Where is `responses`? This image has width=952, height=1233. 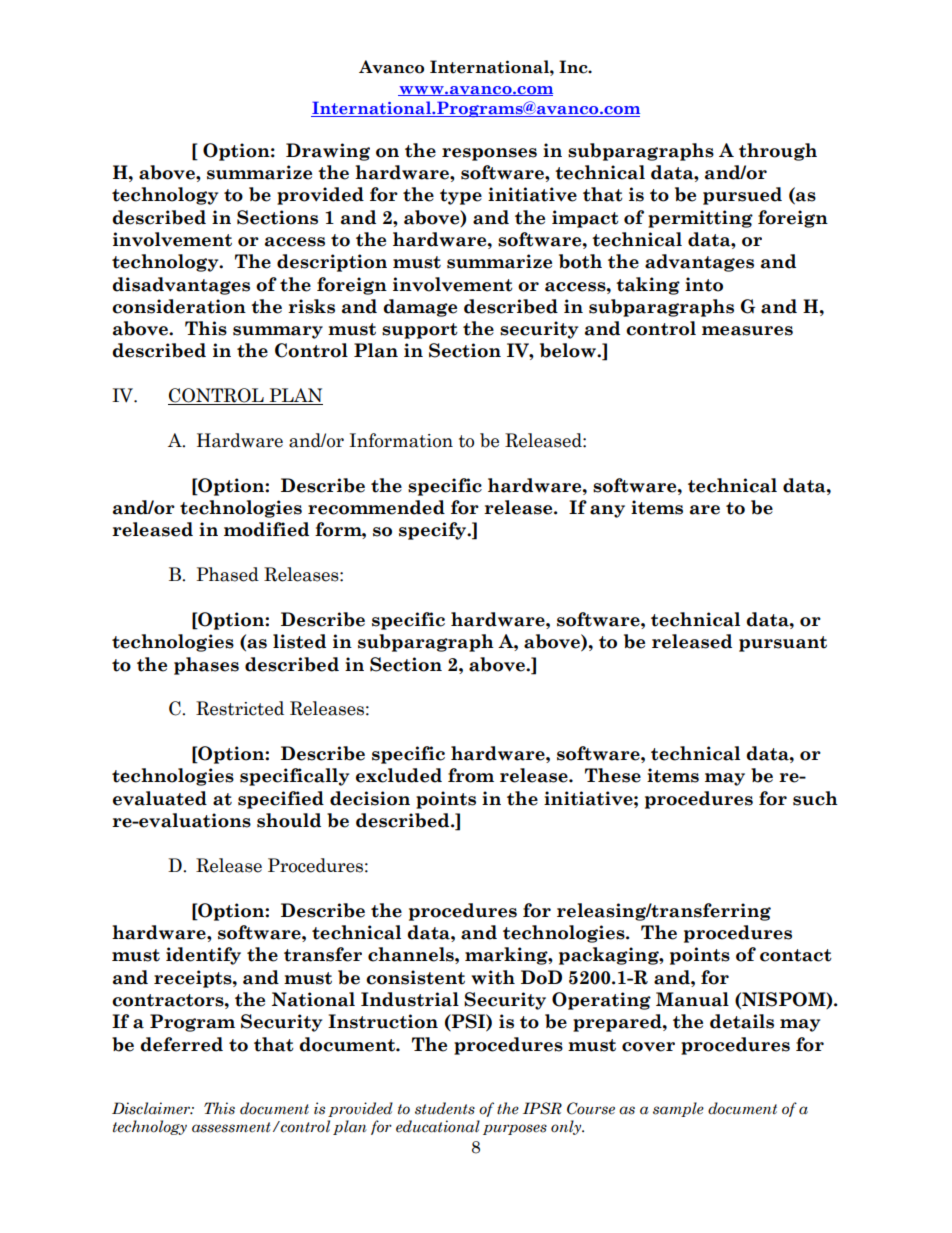 responses is located at coordinates (489, 154).
